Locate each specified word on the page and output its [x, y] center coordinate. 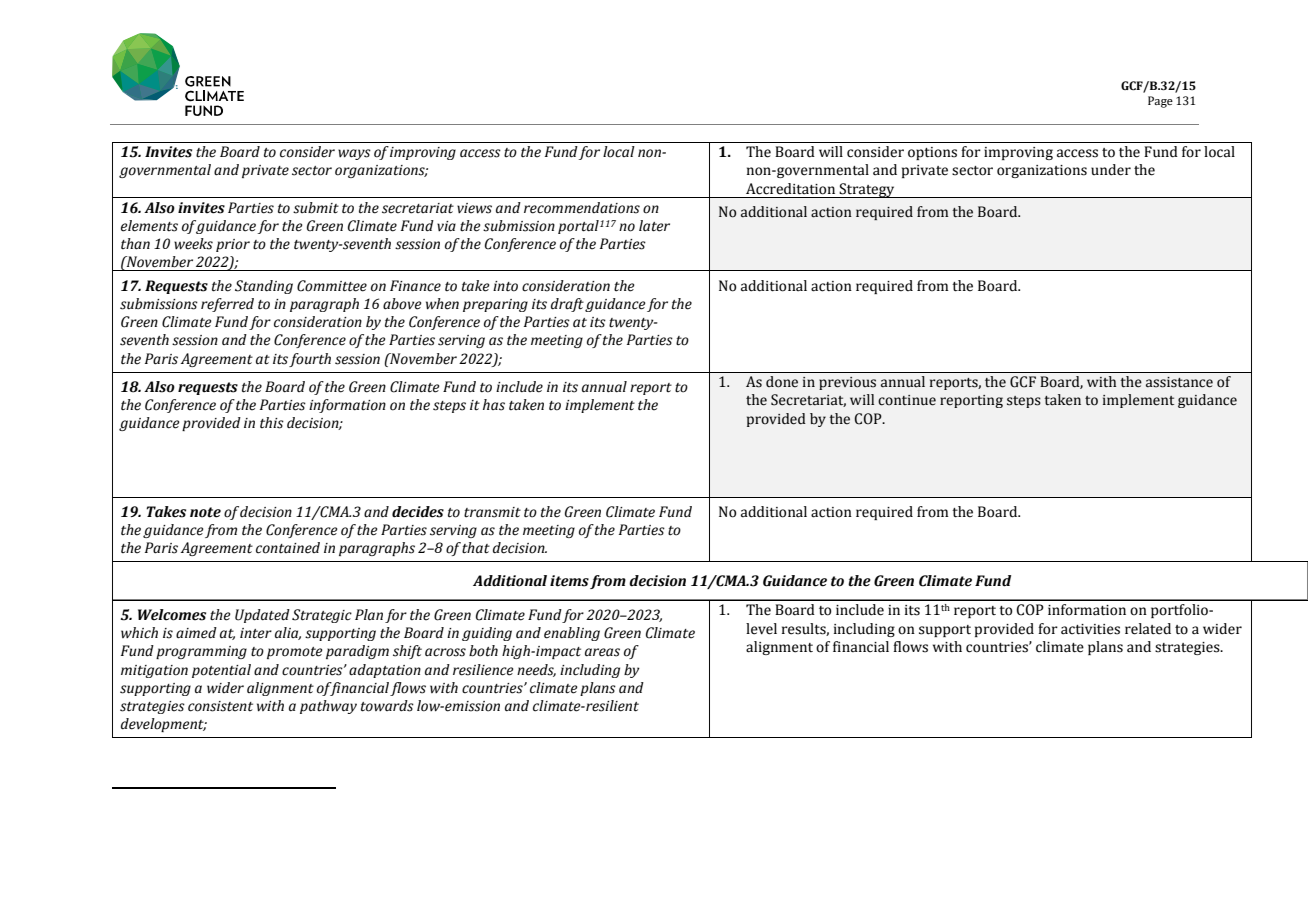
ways [354, 154]
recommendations [582, 208]
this [272, 423]
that [476, 548]
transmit [492, 512]
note [205, 512]
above [402, 304]
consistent [220, 706]
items [569, 581]
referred [227, 305]
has [494, 405]
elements [149, 226]
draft [567, 305]
